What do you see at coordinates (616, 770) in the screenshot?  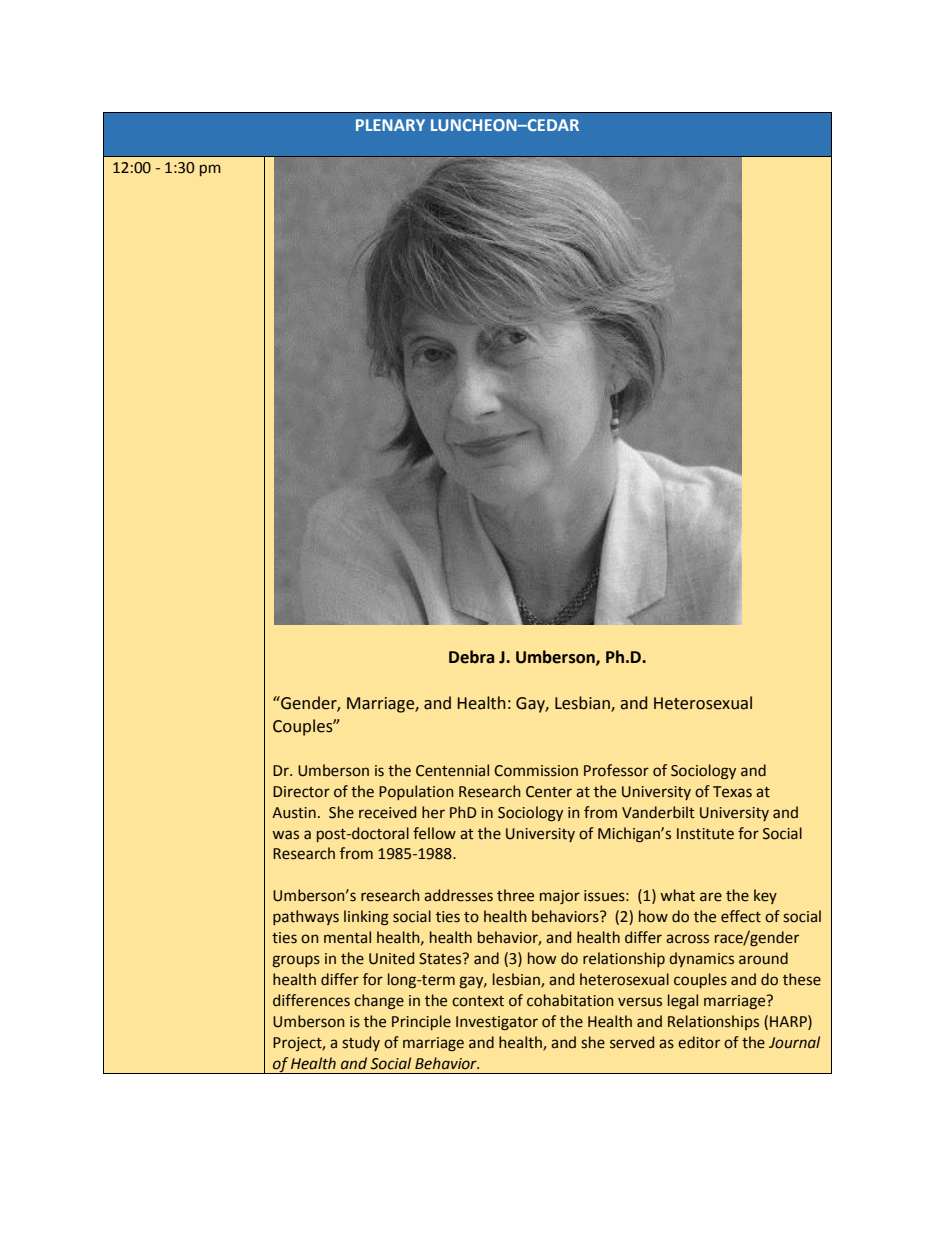 I see `Professor` at bounding box center [616, 770].
